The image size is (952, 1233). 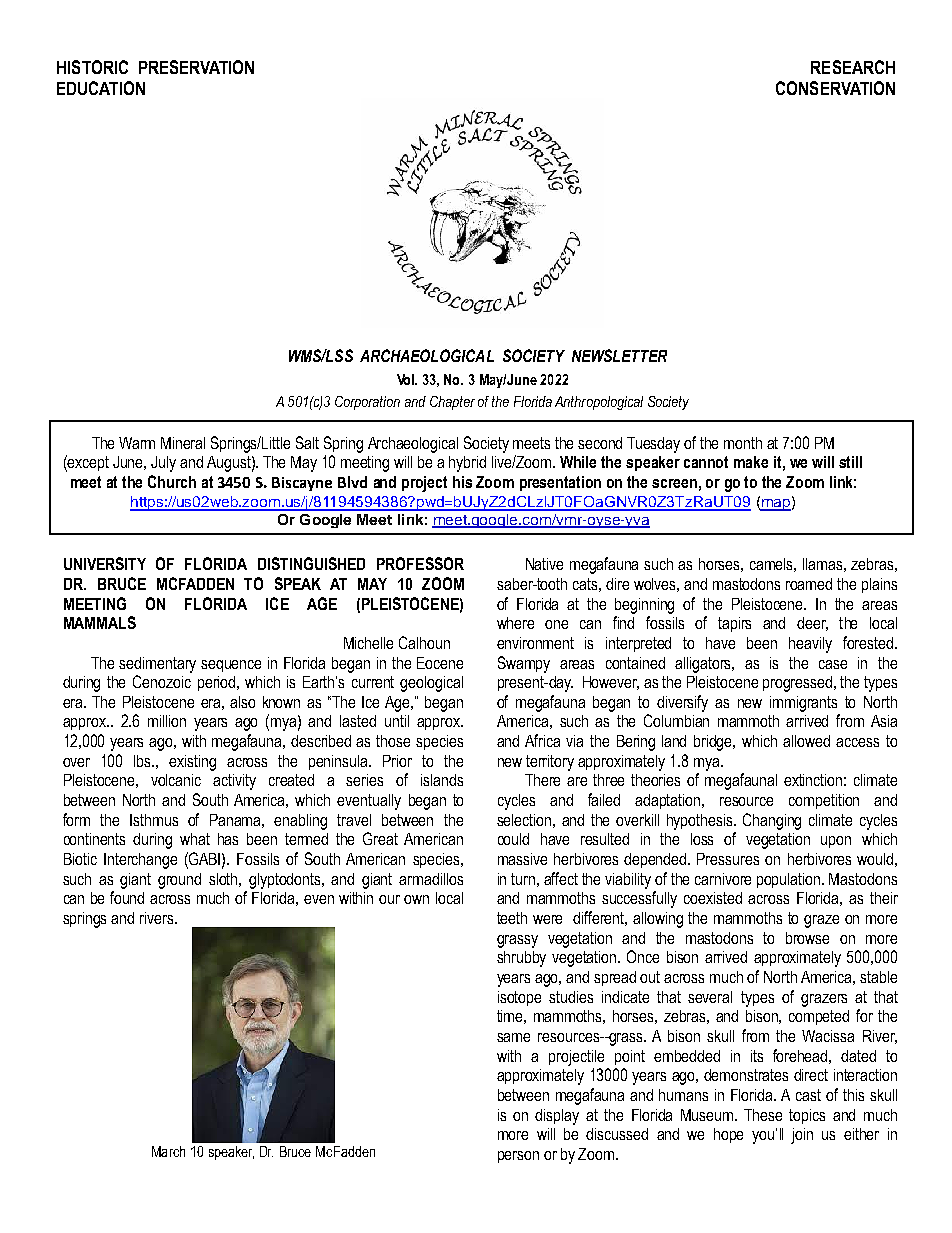 What do you see at coordinates (809, 584) in the screenshot?
I see `roamed` at bounding box center [809, 584].
